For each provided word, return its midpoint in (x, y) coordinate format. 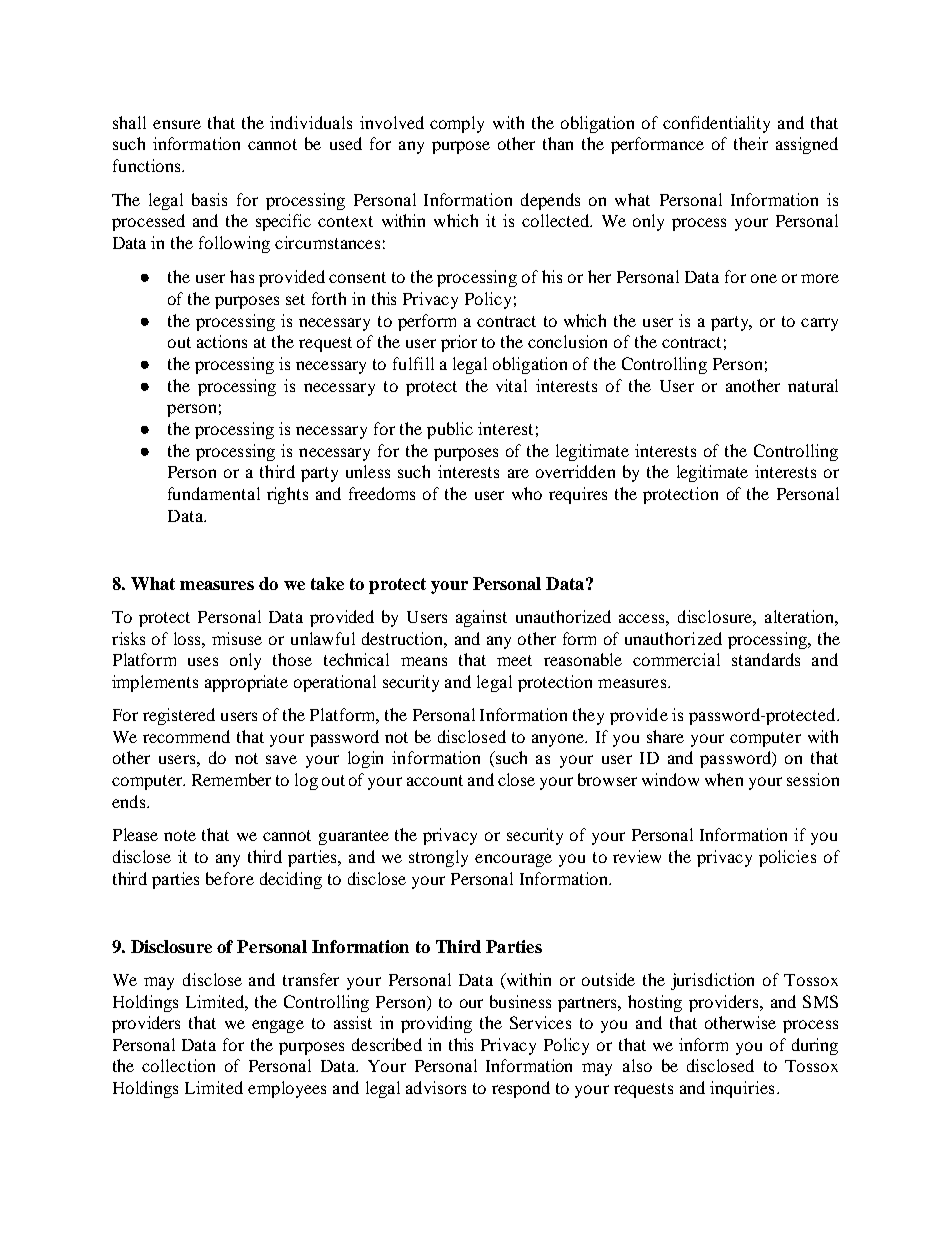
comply (457, 124)
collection (178, 1065)
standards (766, 659)
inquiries (742, 1089)
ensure (177, 124)
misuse (237, 638)
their (751, 143)
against (481, 618)
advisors (436, 1087)
